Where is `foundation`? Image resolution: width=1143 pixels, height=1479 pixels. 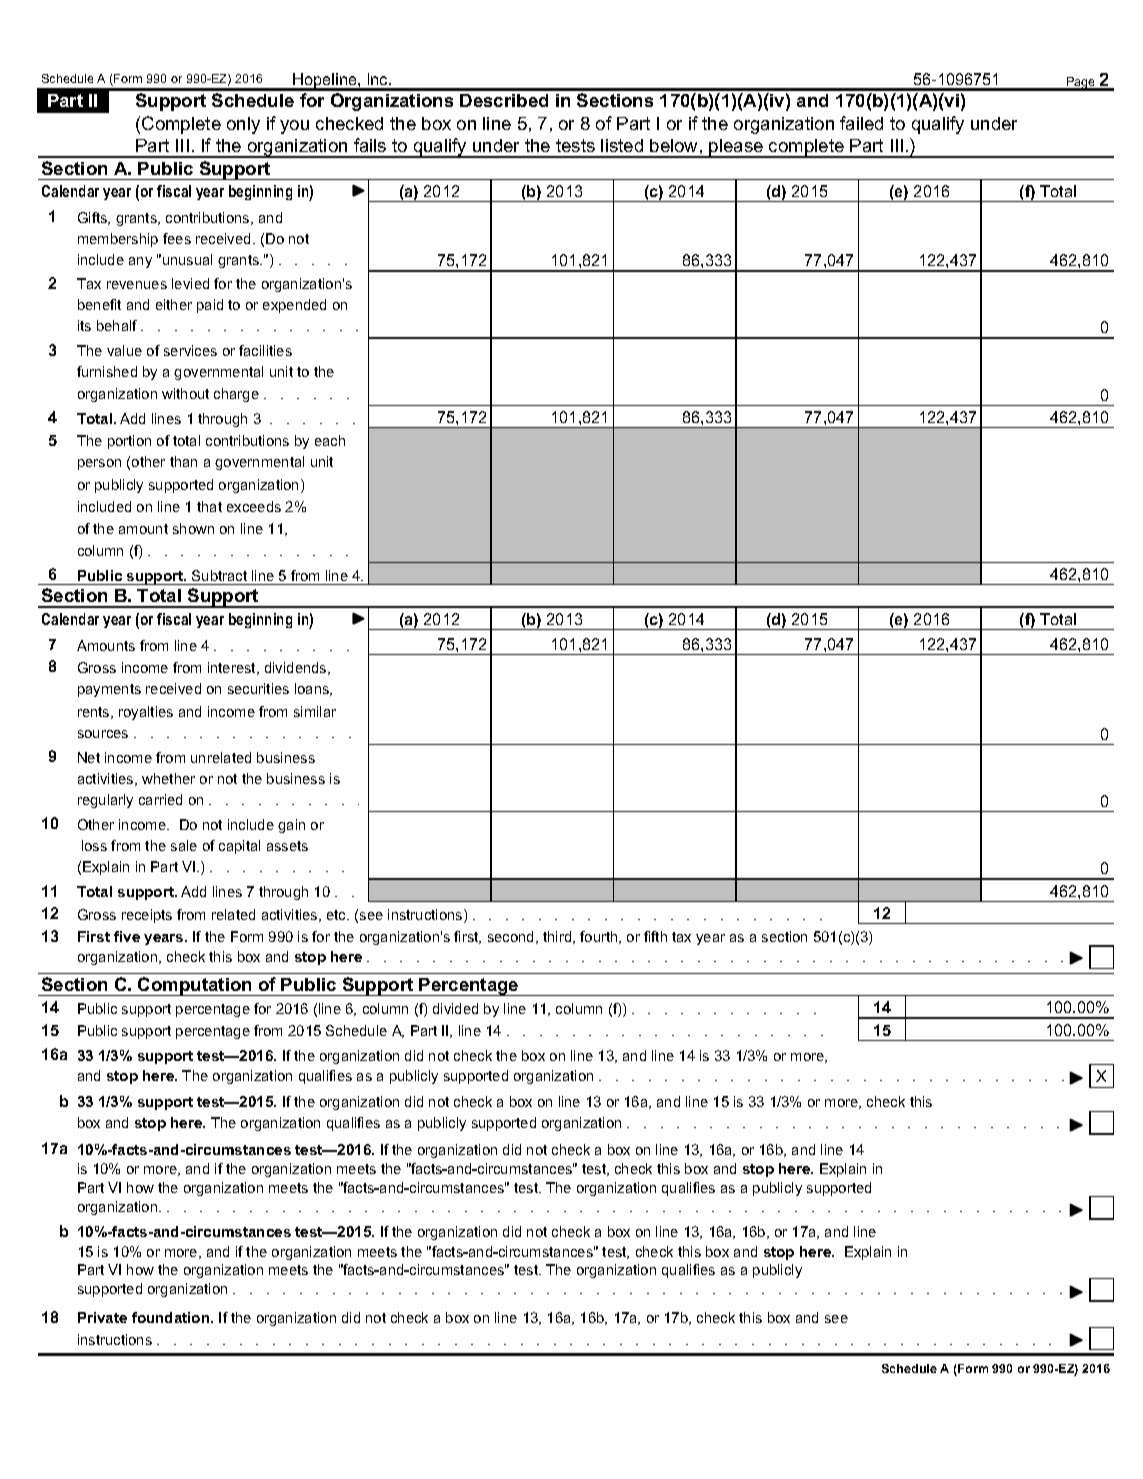
foundation is located at coordinates (172, 1317).
